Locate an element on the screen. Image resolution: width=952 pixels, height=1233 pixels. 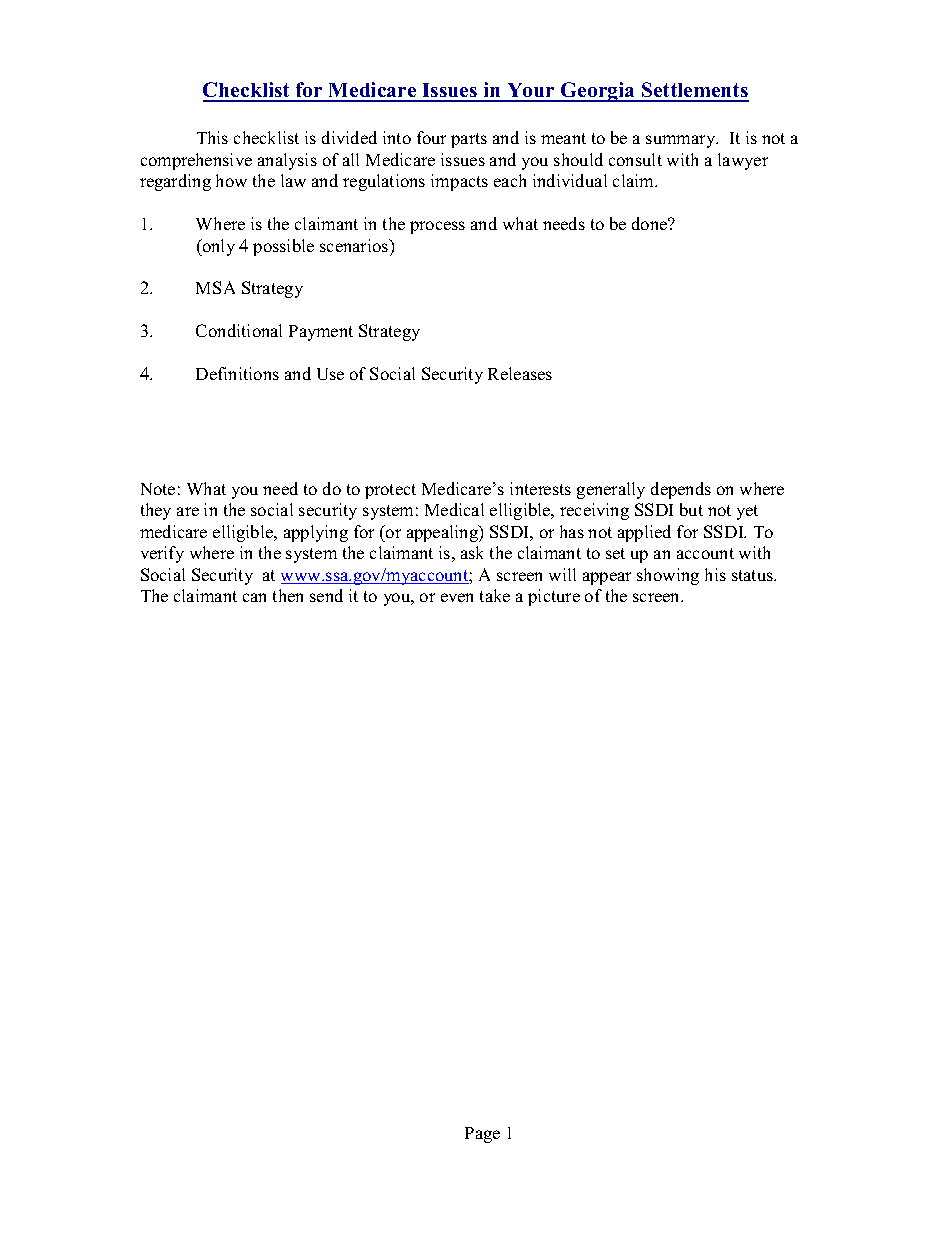
Note is located at coordinates (158, 489).
